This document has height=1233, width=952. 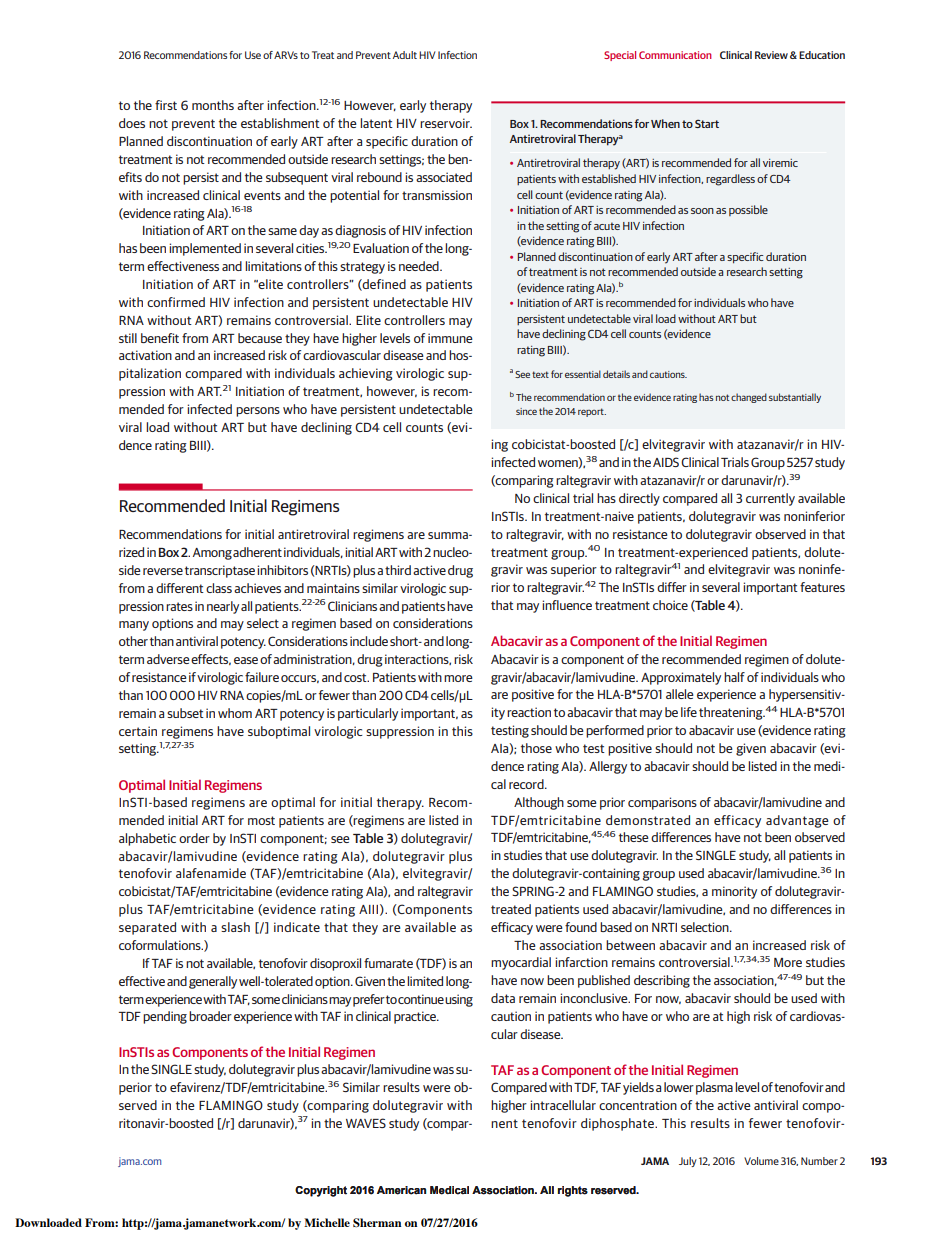 I want to click on life, so click(x=689, y=712).
